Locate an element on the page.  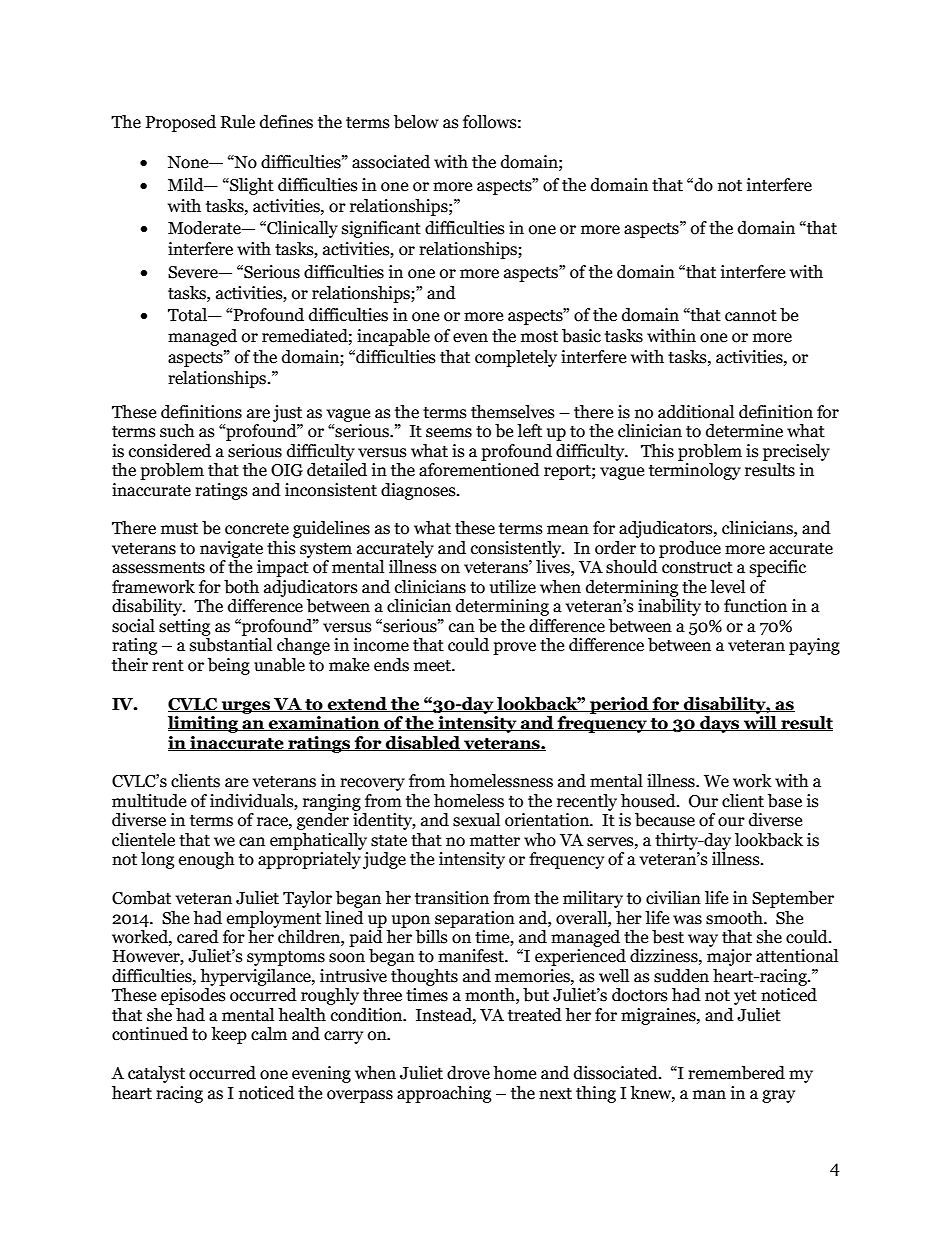
setting is located at coordinates (184, 627).
